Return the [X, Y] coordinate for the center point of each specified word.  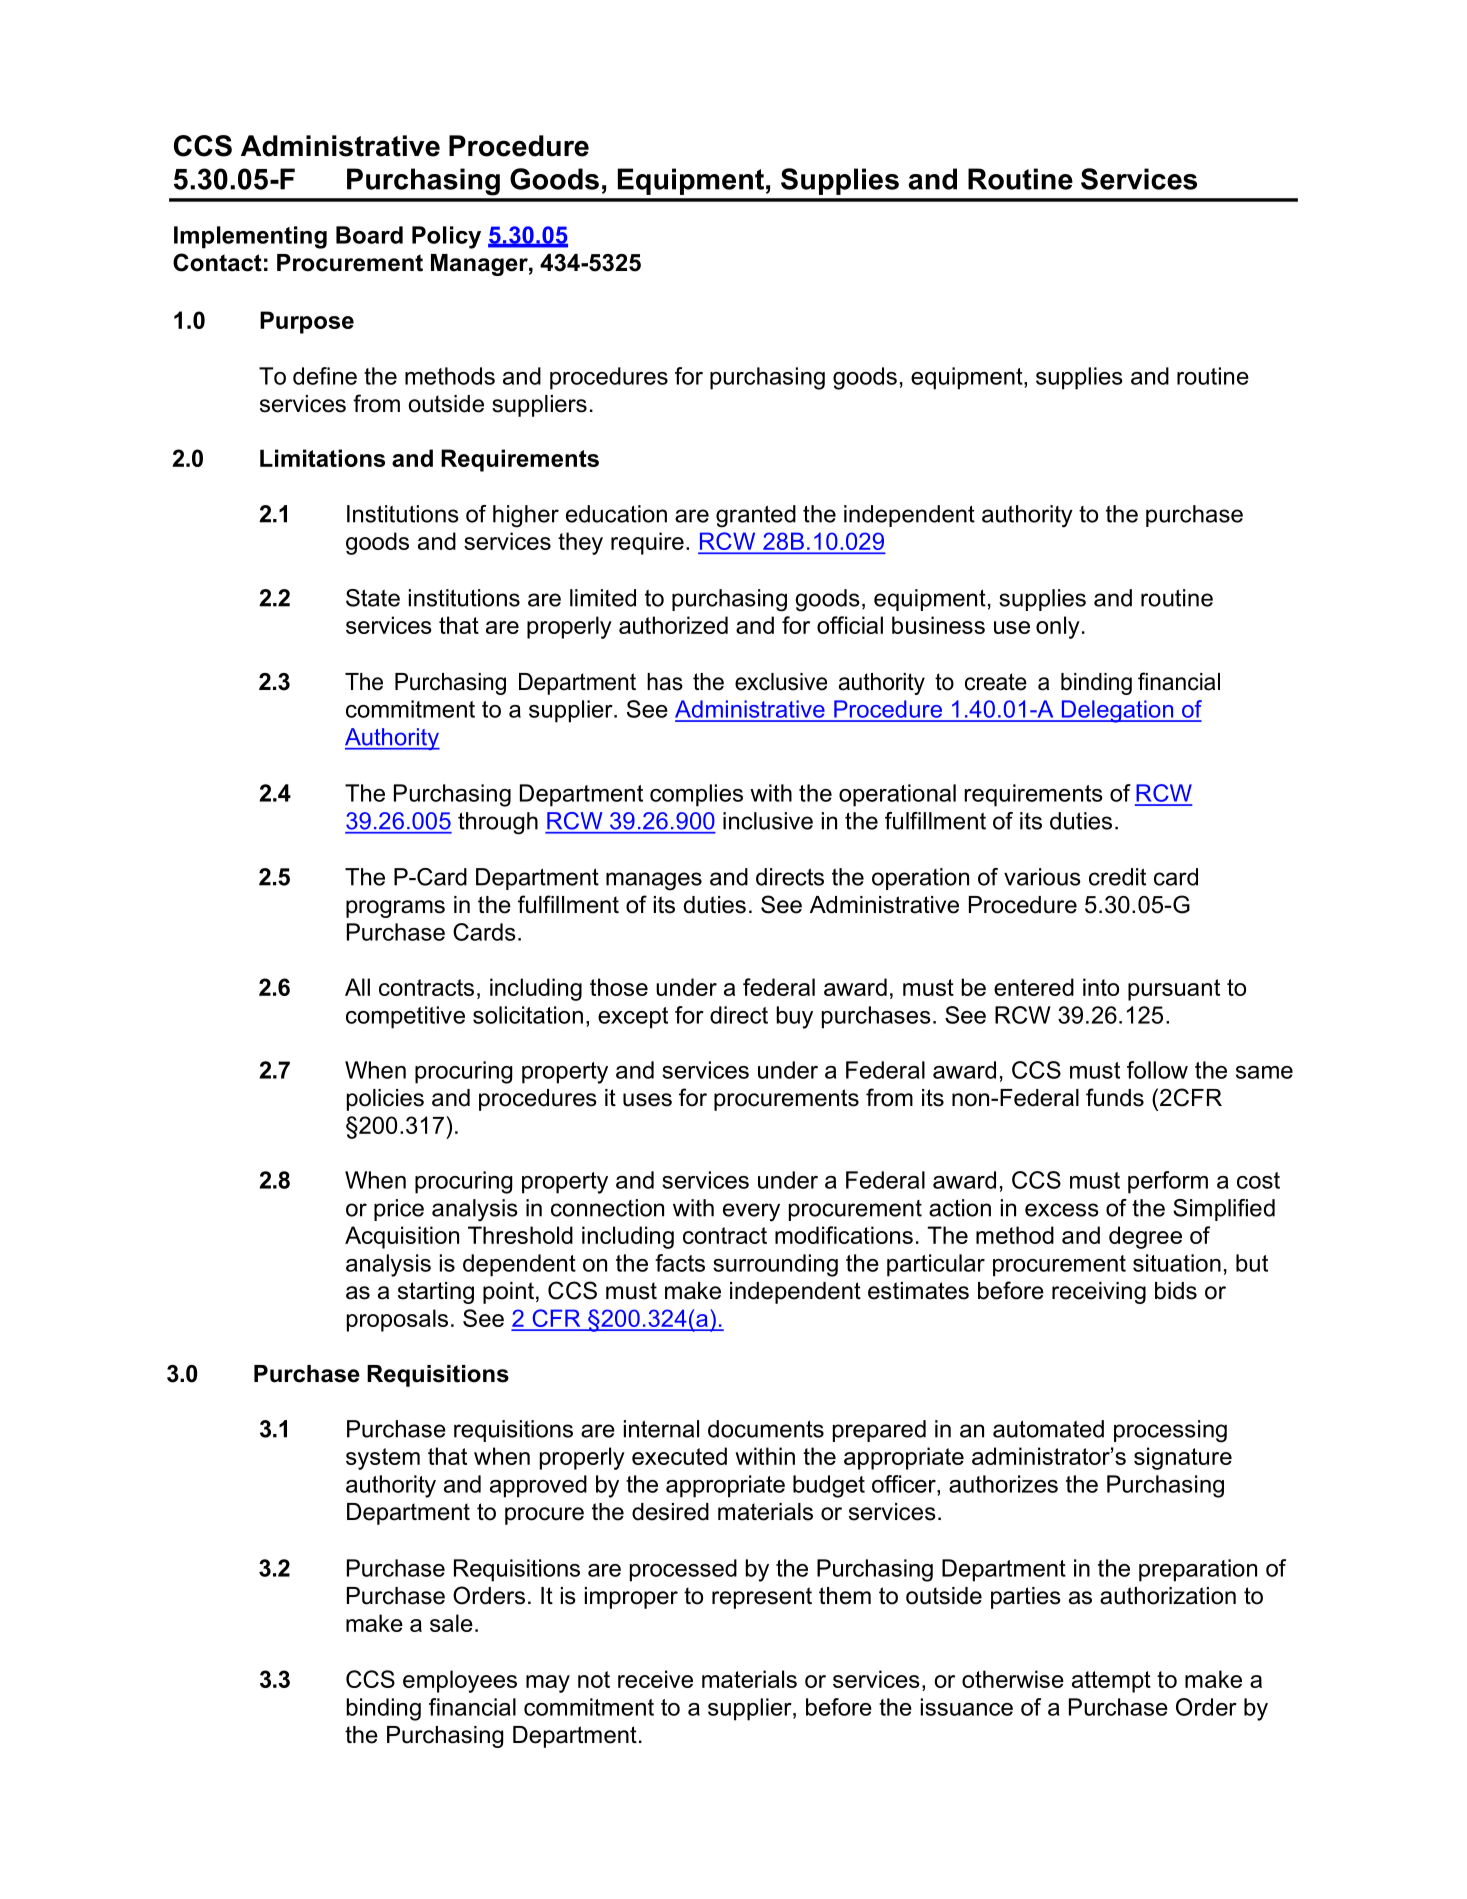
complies [696, 795]
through [498, 823]
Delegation [1117, 711]
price [399, 1210]
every [751, 1212]
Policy [446, 237]
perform [1168, 1182]
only [1058, 627]
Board [369, 235]
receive [655, 1679]
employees [460, 1681]
